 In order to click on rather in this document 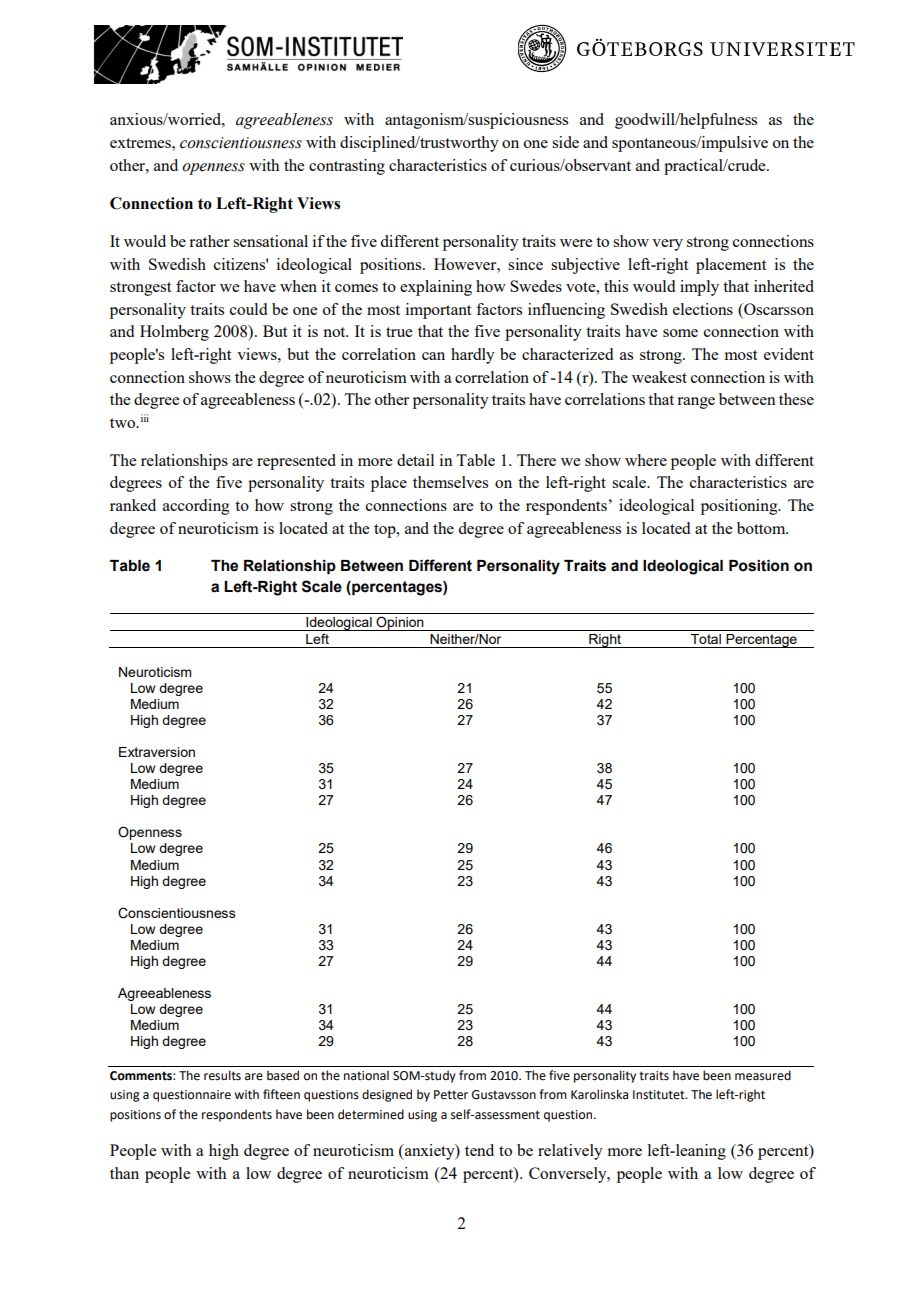, I will do `click(209, 241)`.
